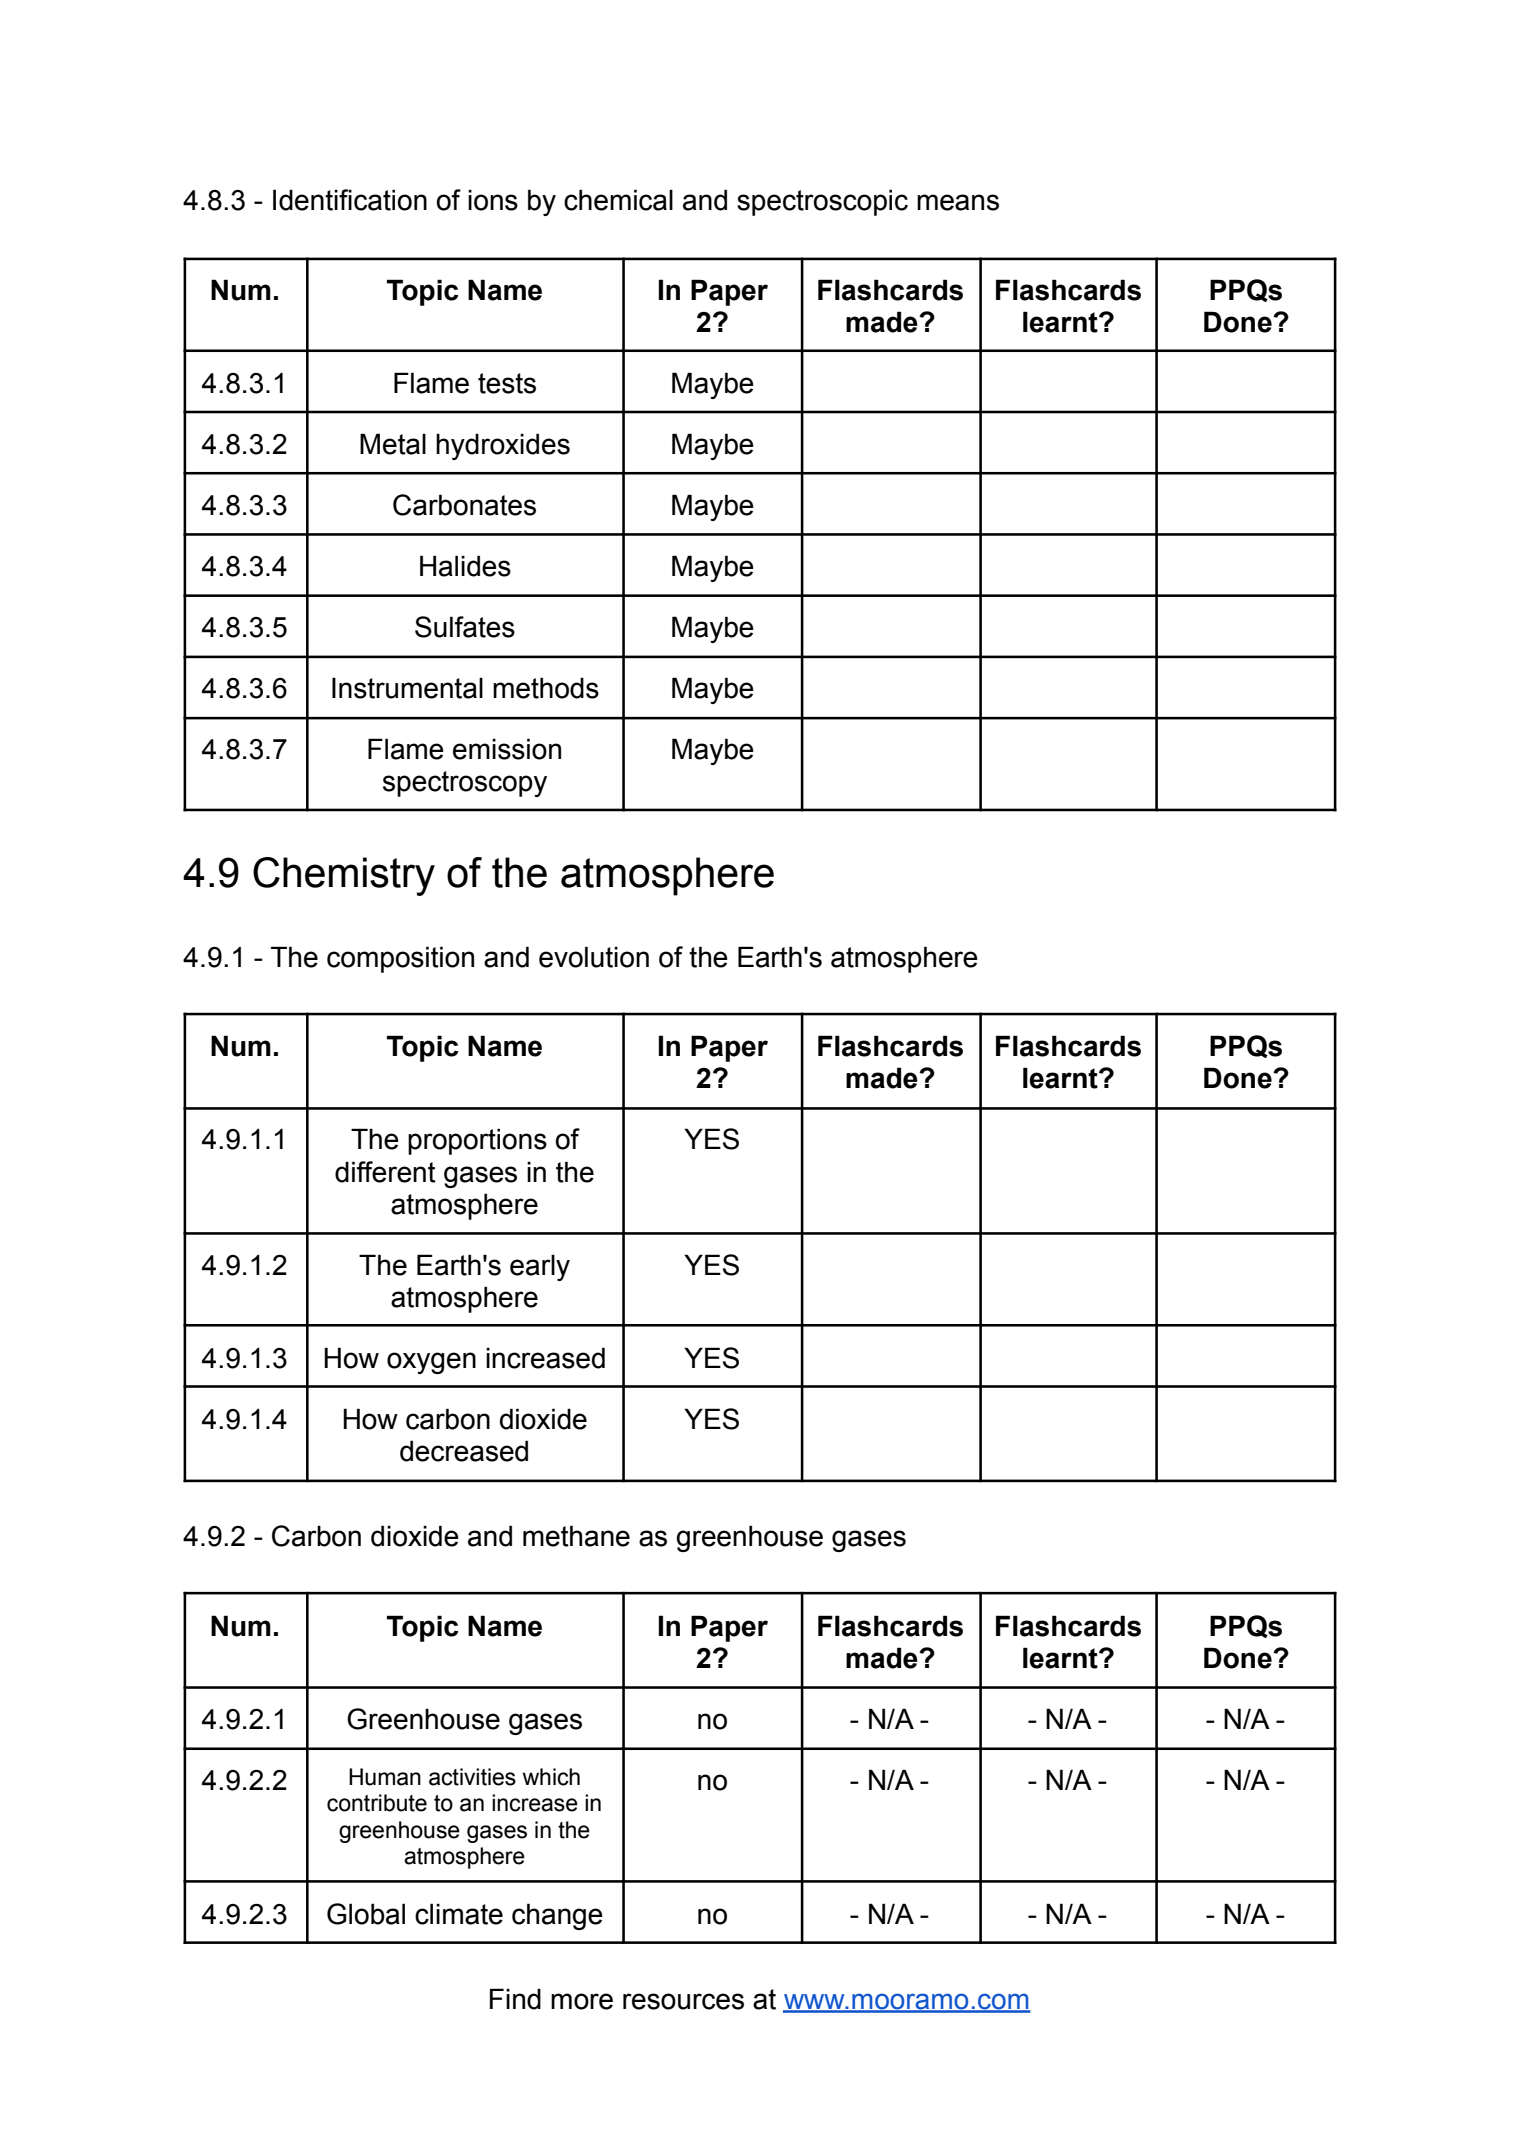 Image resolution: width=1520 pixels, height=2148 pixels. Describe the element at coordinates (350, 200) in the screenshot. I see `Identification` at that location.
